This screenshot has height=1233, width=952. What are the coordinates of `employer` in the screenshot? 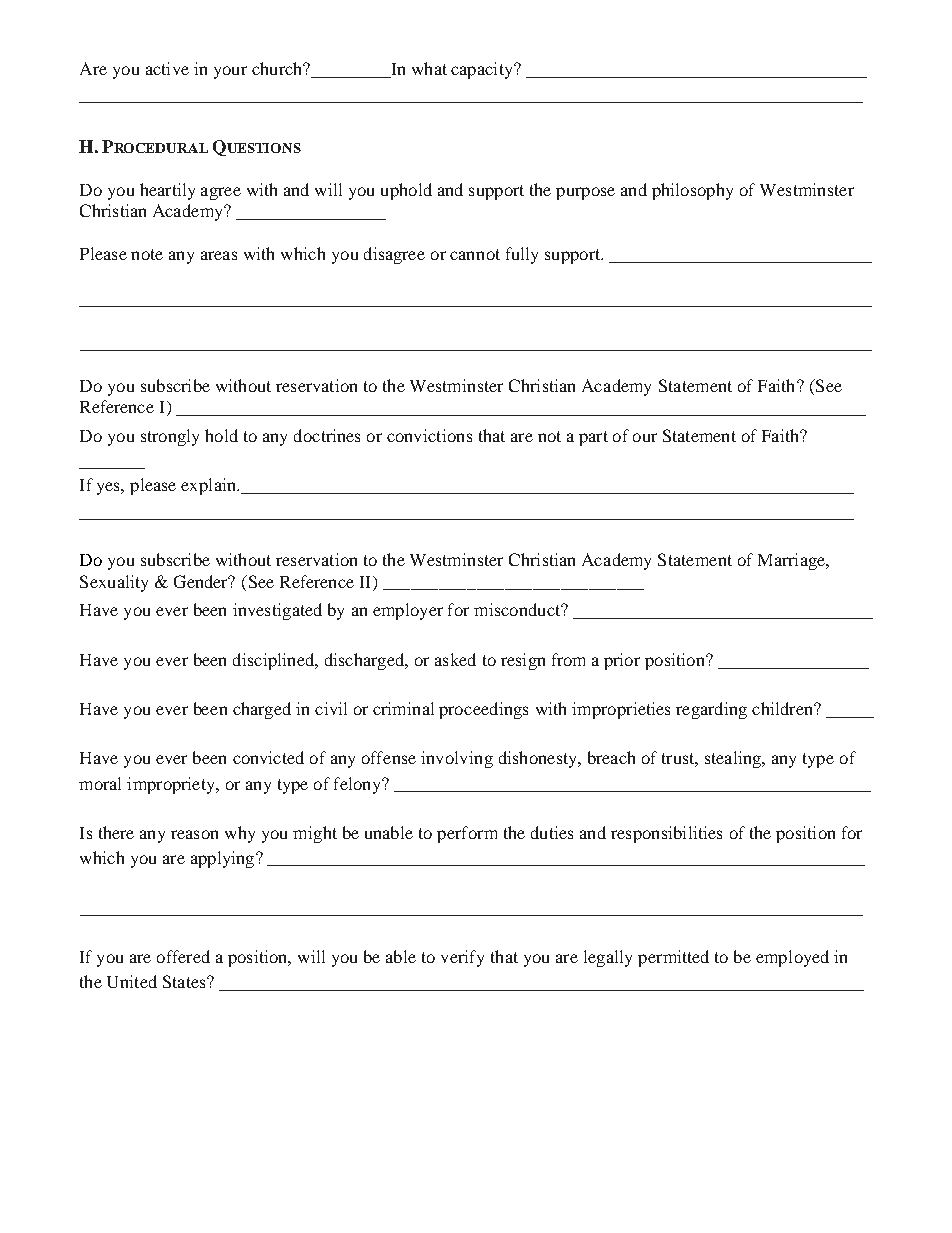 It's located at (408, 611).
